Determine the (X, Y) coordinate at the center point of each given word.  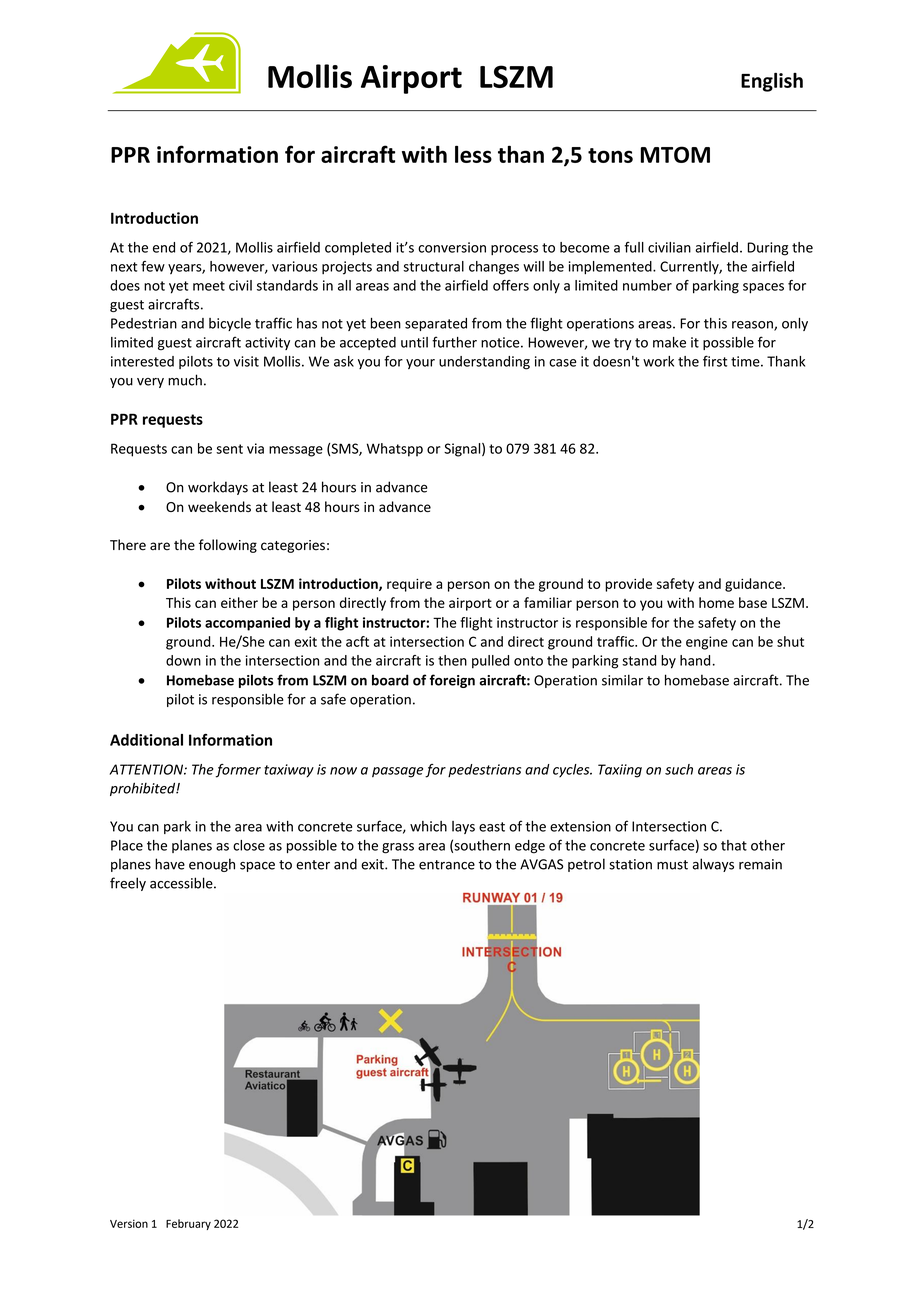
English (772, 82)
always (713, 865)
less (473, 154)
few (153, 266)
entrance (447, 865)
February (188, 1224)
